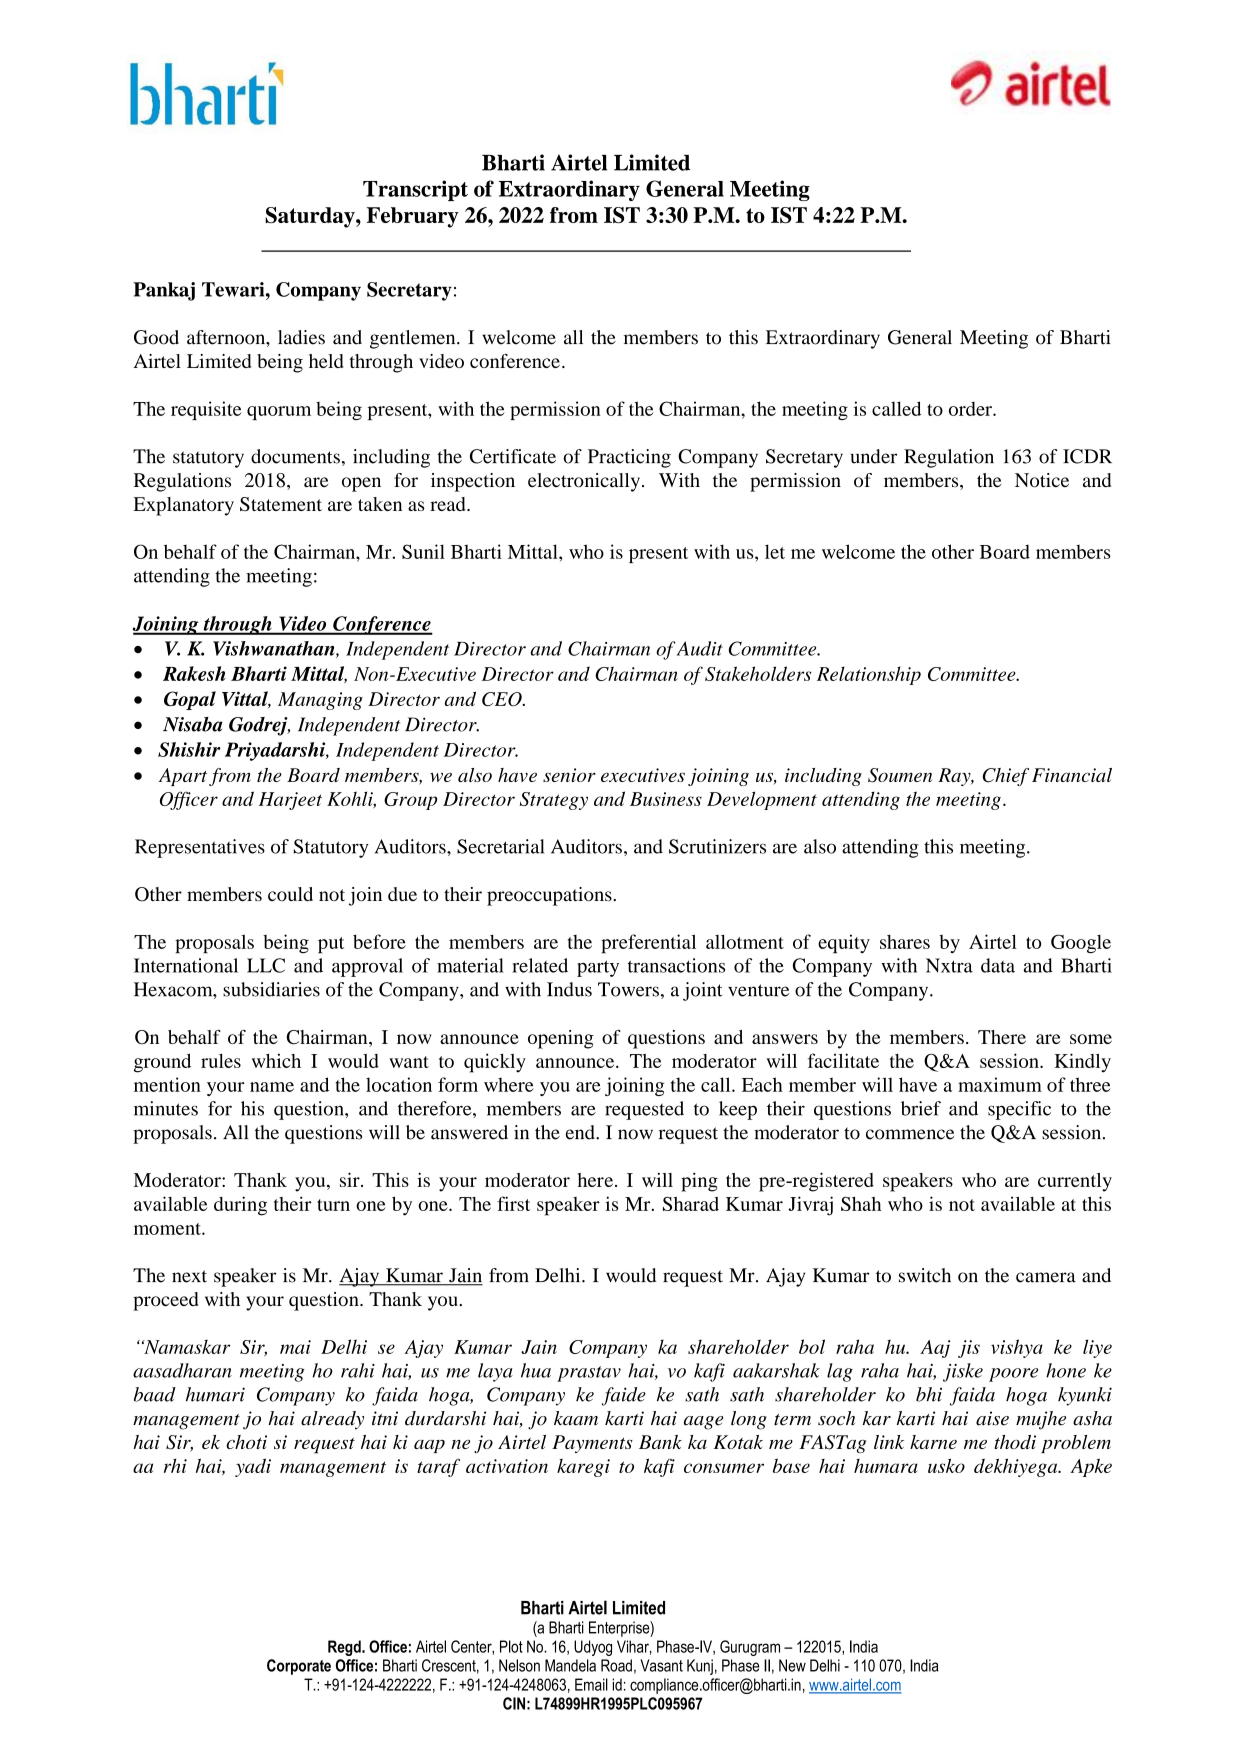  Describe the element at coordinates (971, 409) in the screenshot. I see `order` at that location.
